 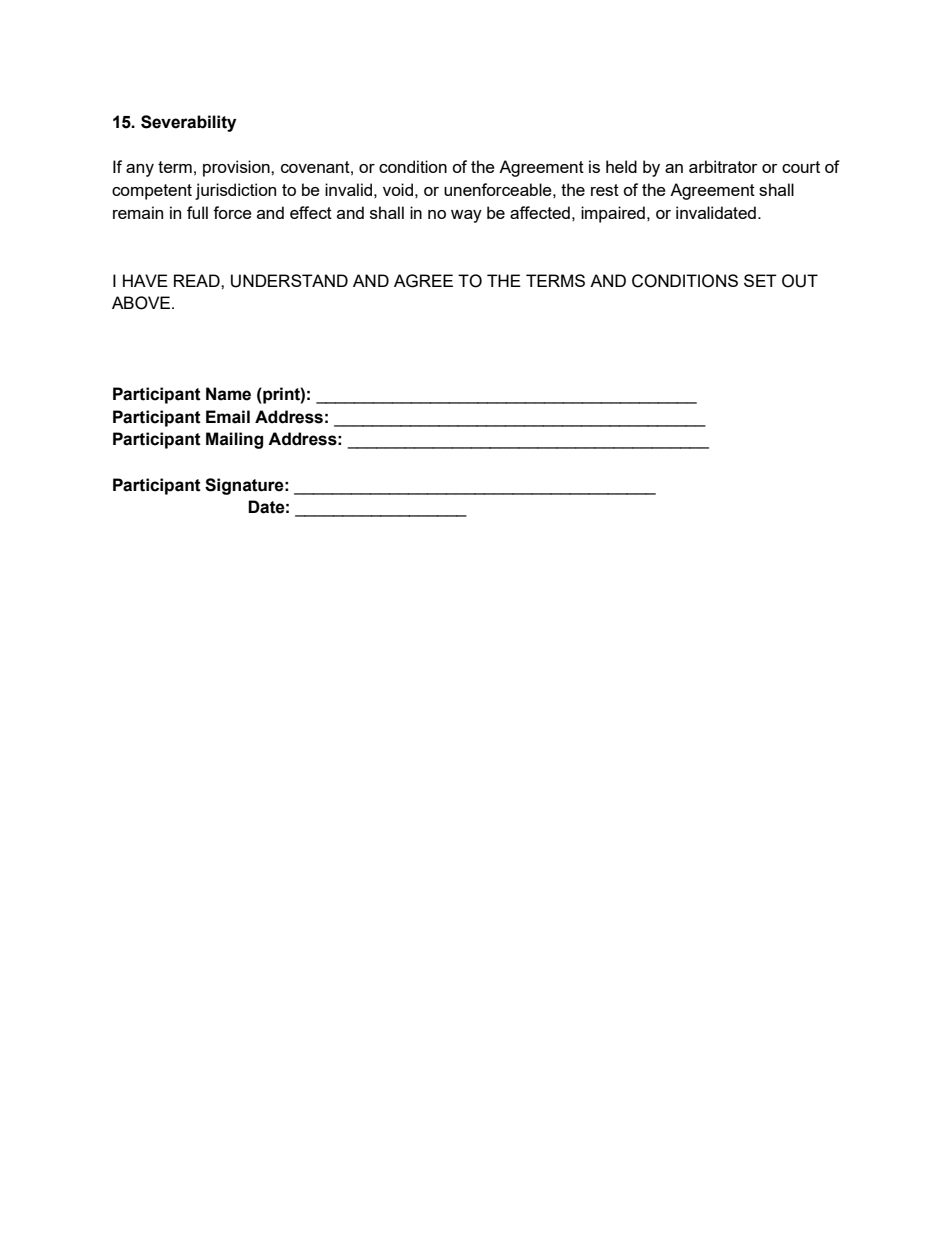 I want to click on Email, so click(x=228, y=417).
